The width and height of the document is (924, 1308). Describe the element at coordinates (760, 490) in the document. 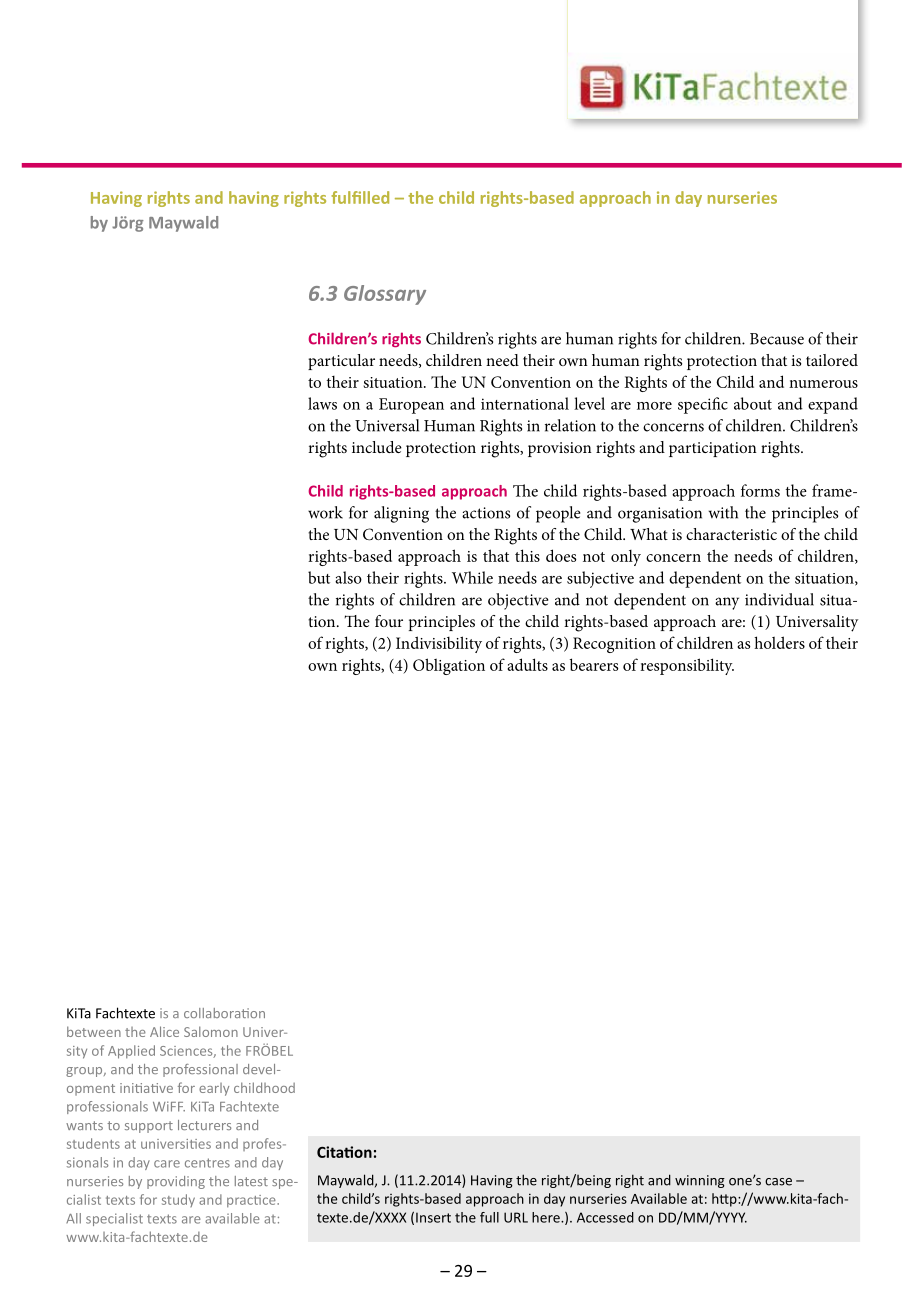

I see `forms` at that location.
